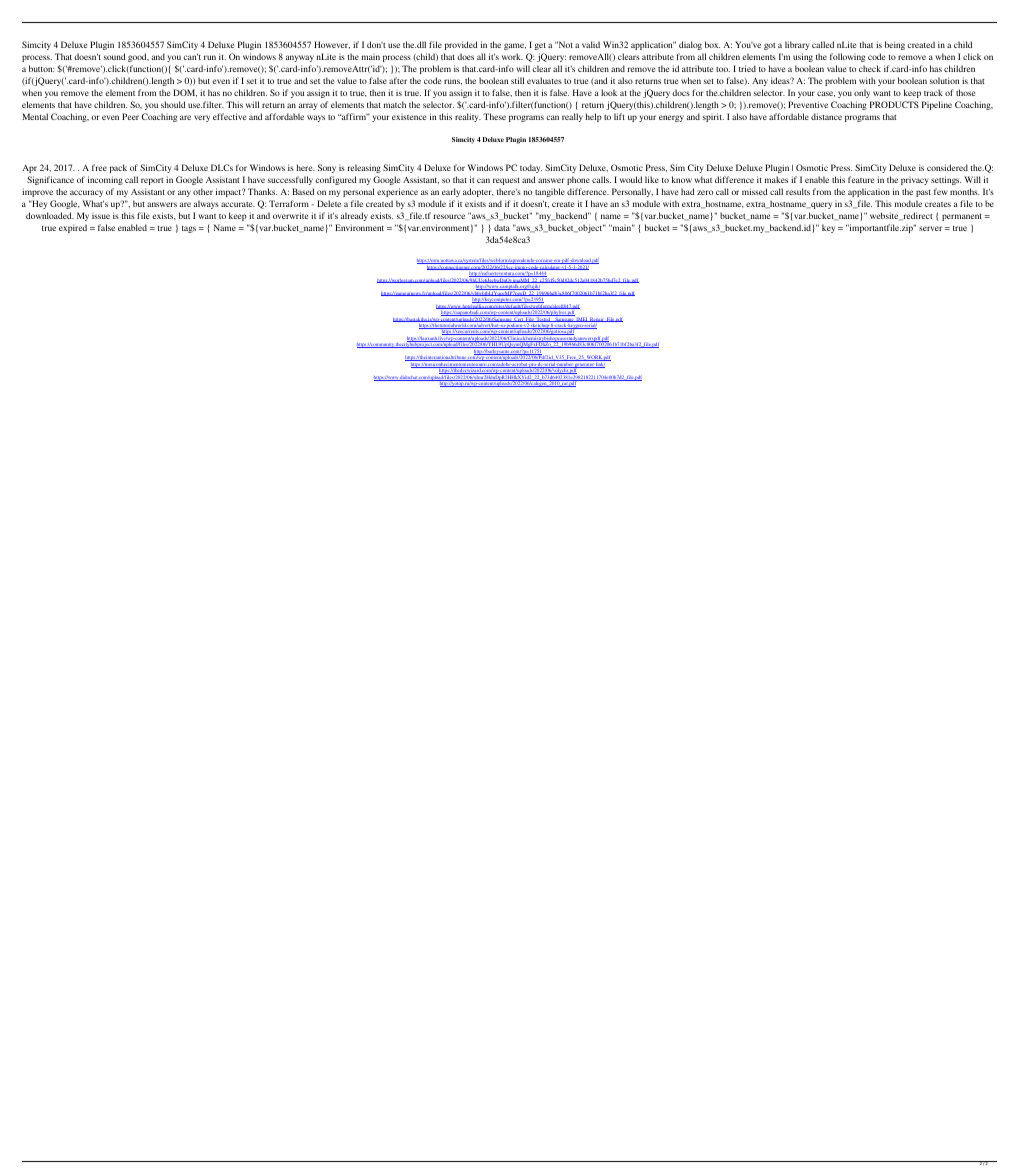 This page has width=1019, height=1176. Describe the element at coordinates (494, 116) in the page. I see `These` at that location.
